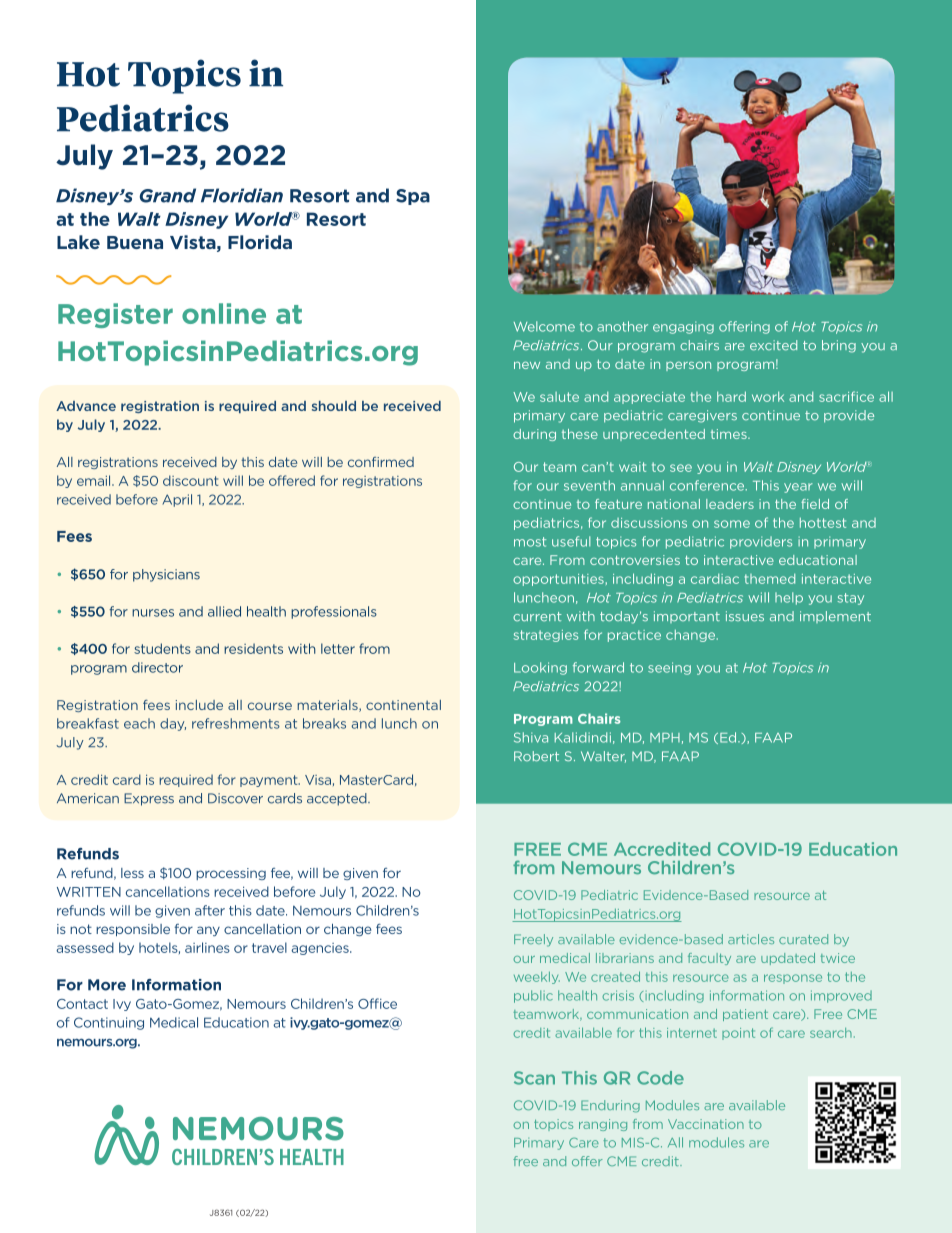 The width and height of the page is (952, 1233). I want to click on confirmed, so click(381, 462).
